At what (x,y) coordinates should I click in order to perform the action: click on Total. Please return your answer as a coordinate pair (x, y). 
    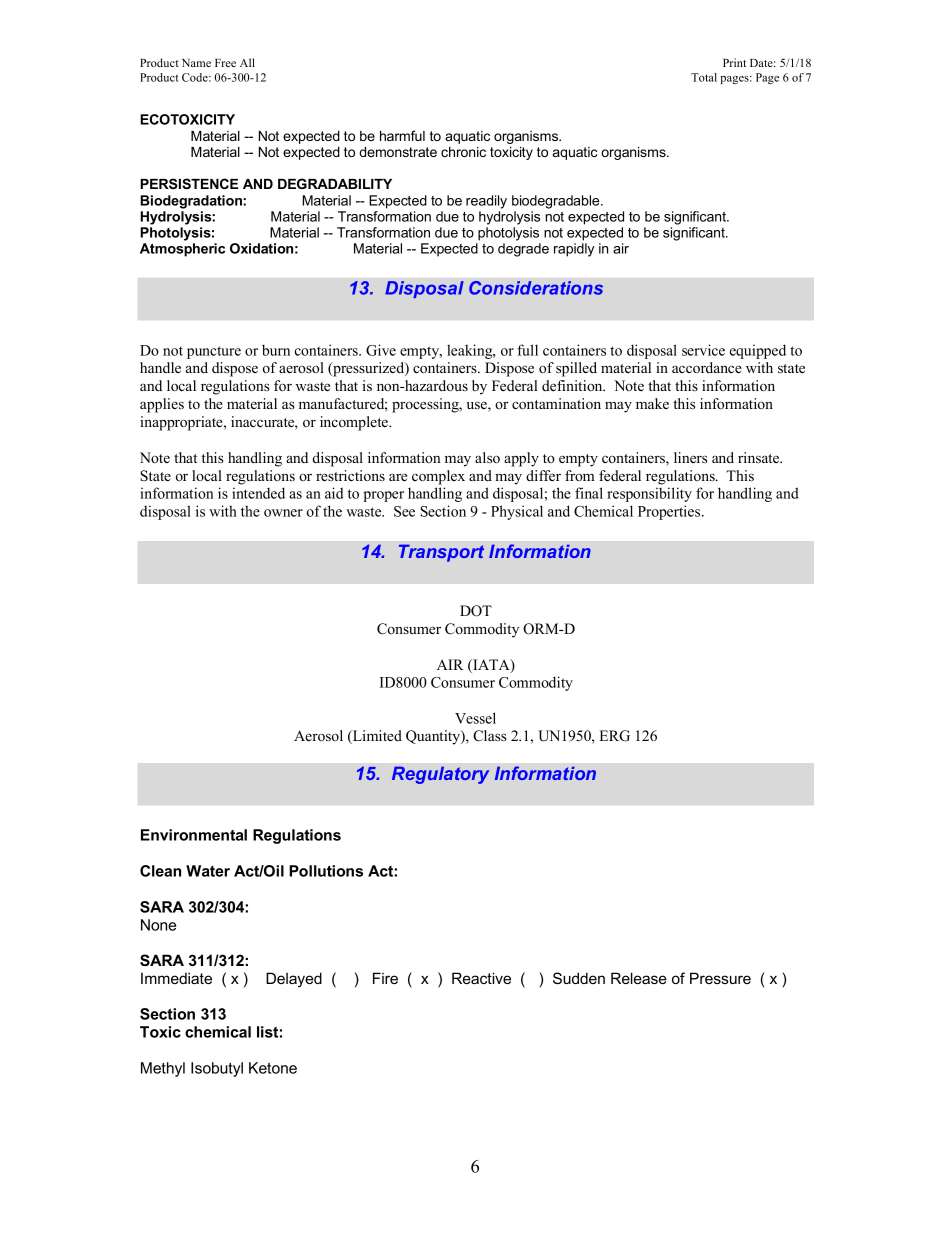
    Looking at the image, I should click on (704, 77).
